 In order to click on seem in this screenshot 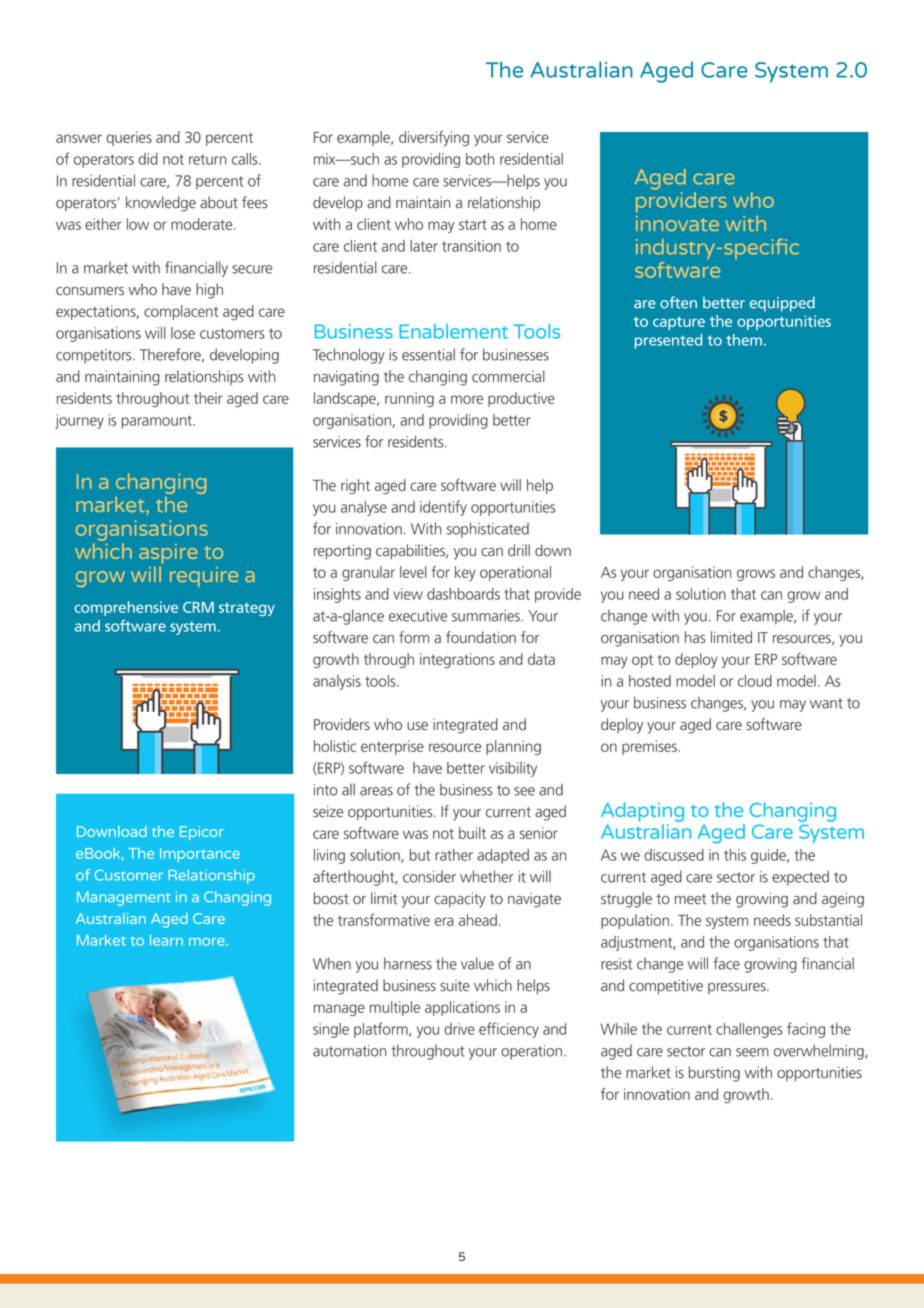, I will do `click(752, 1052)`.
